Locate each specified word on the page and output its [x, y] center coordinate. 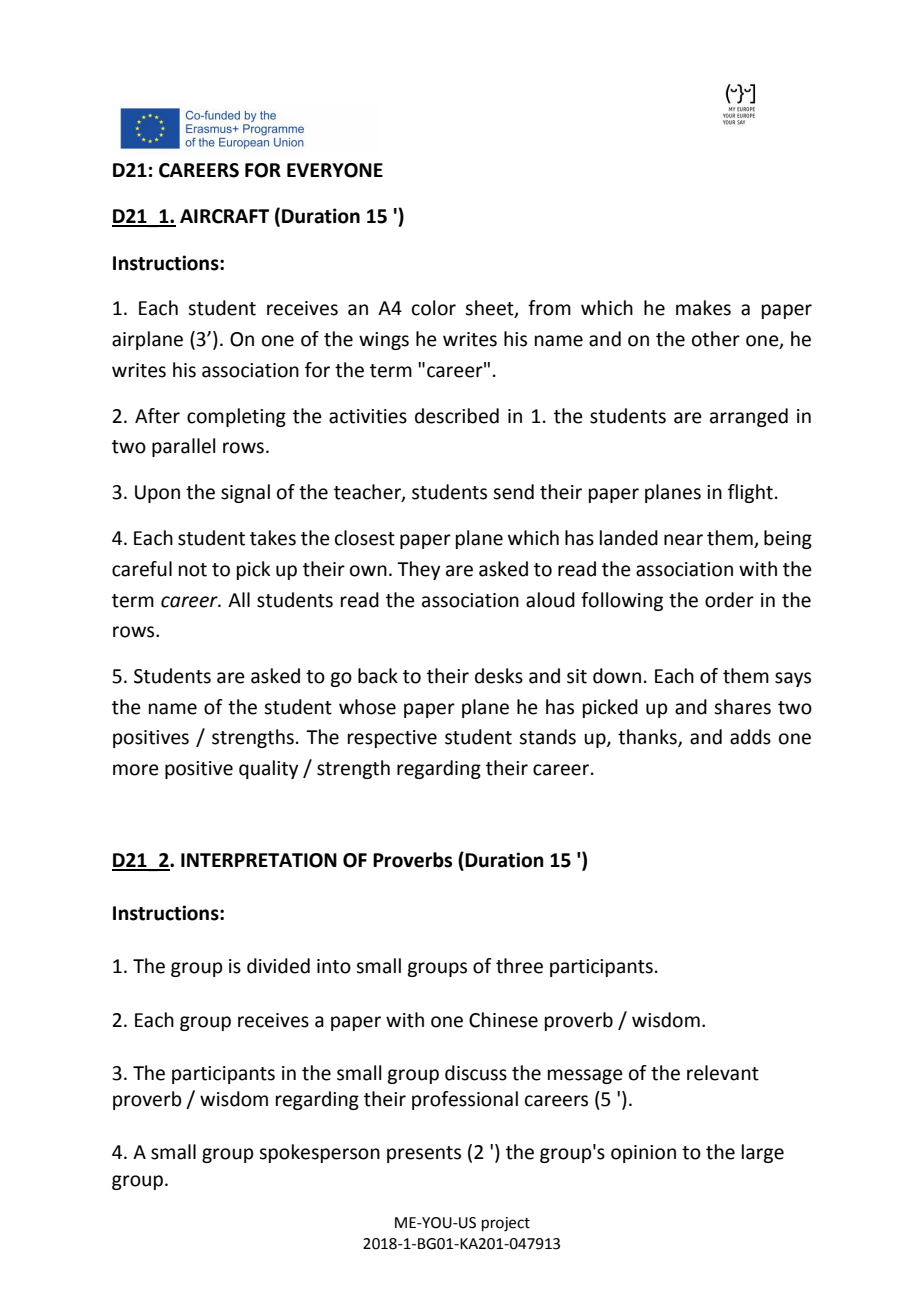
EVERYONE [335, 170]
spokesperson [319, 1153]
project [506, 1224]
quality [268, 769]
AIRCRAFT [224, 216]
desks [499, 676]
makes [703, 308]
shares [742, 707]
